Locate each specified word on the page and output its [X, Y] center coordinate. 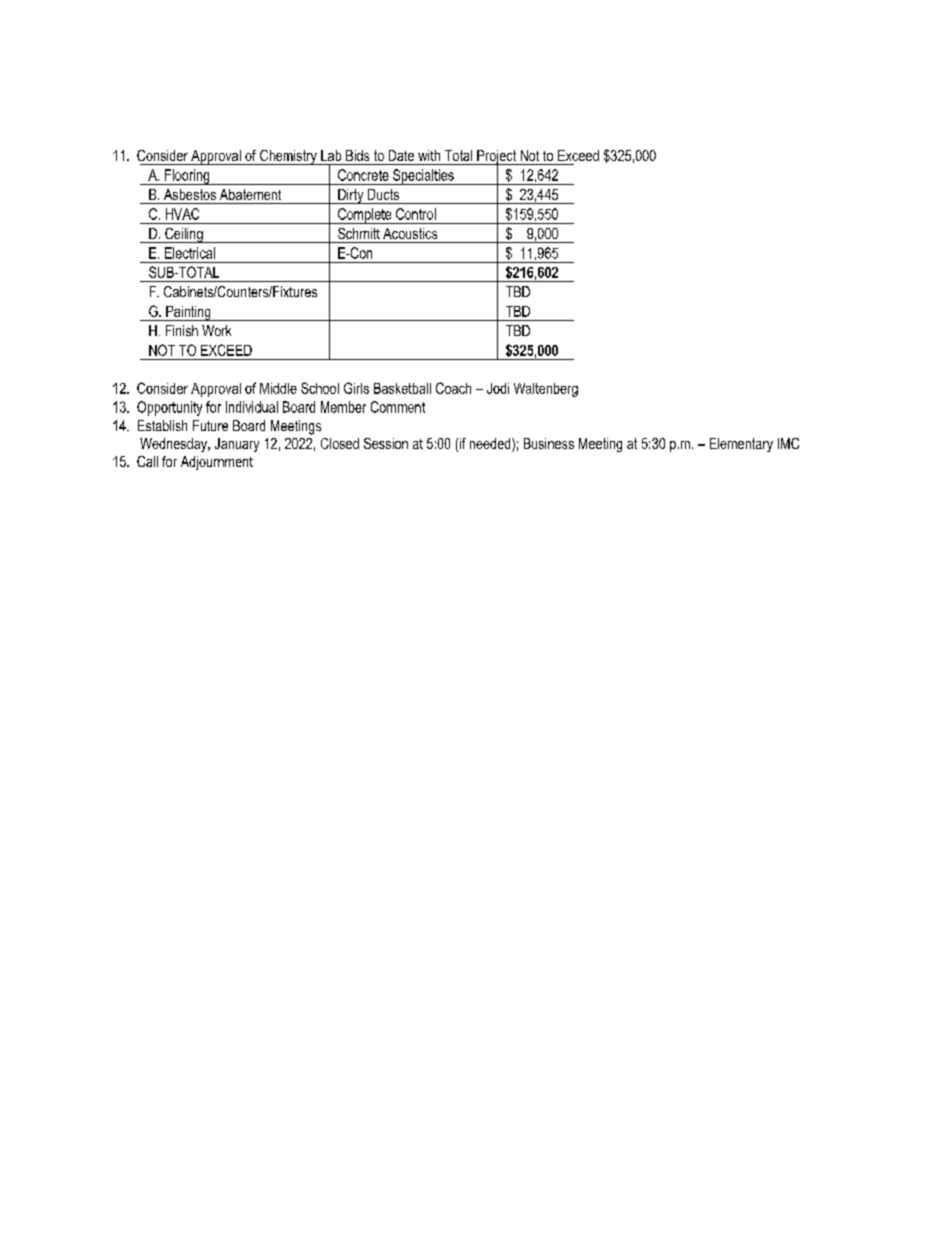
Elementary [741, 445]
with [429, 155]
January [237, 445]
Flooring [187, 177]
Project [496, 158]
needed [491, 445]
